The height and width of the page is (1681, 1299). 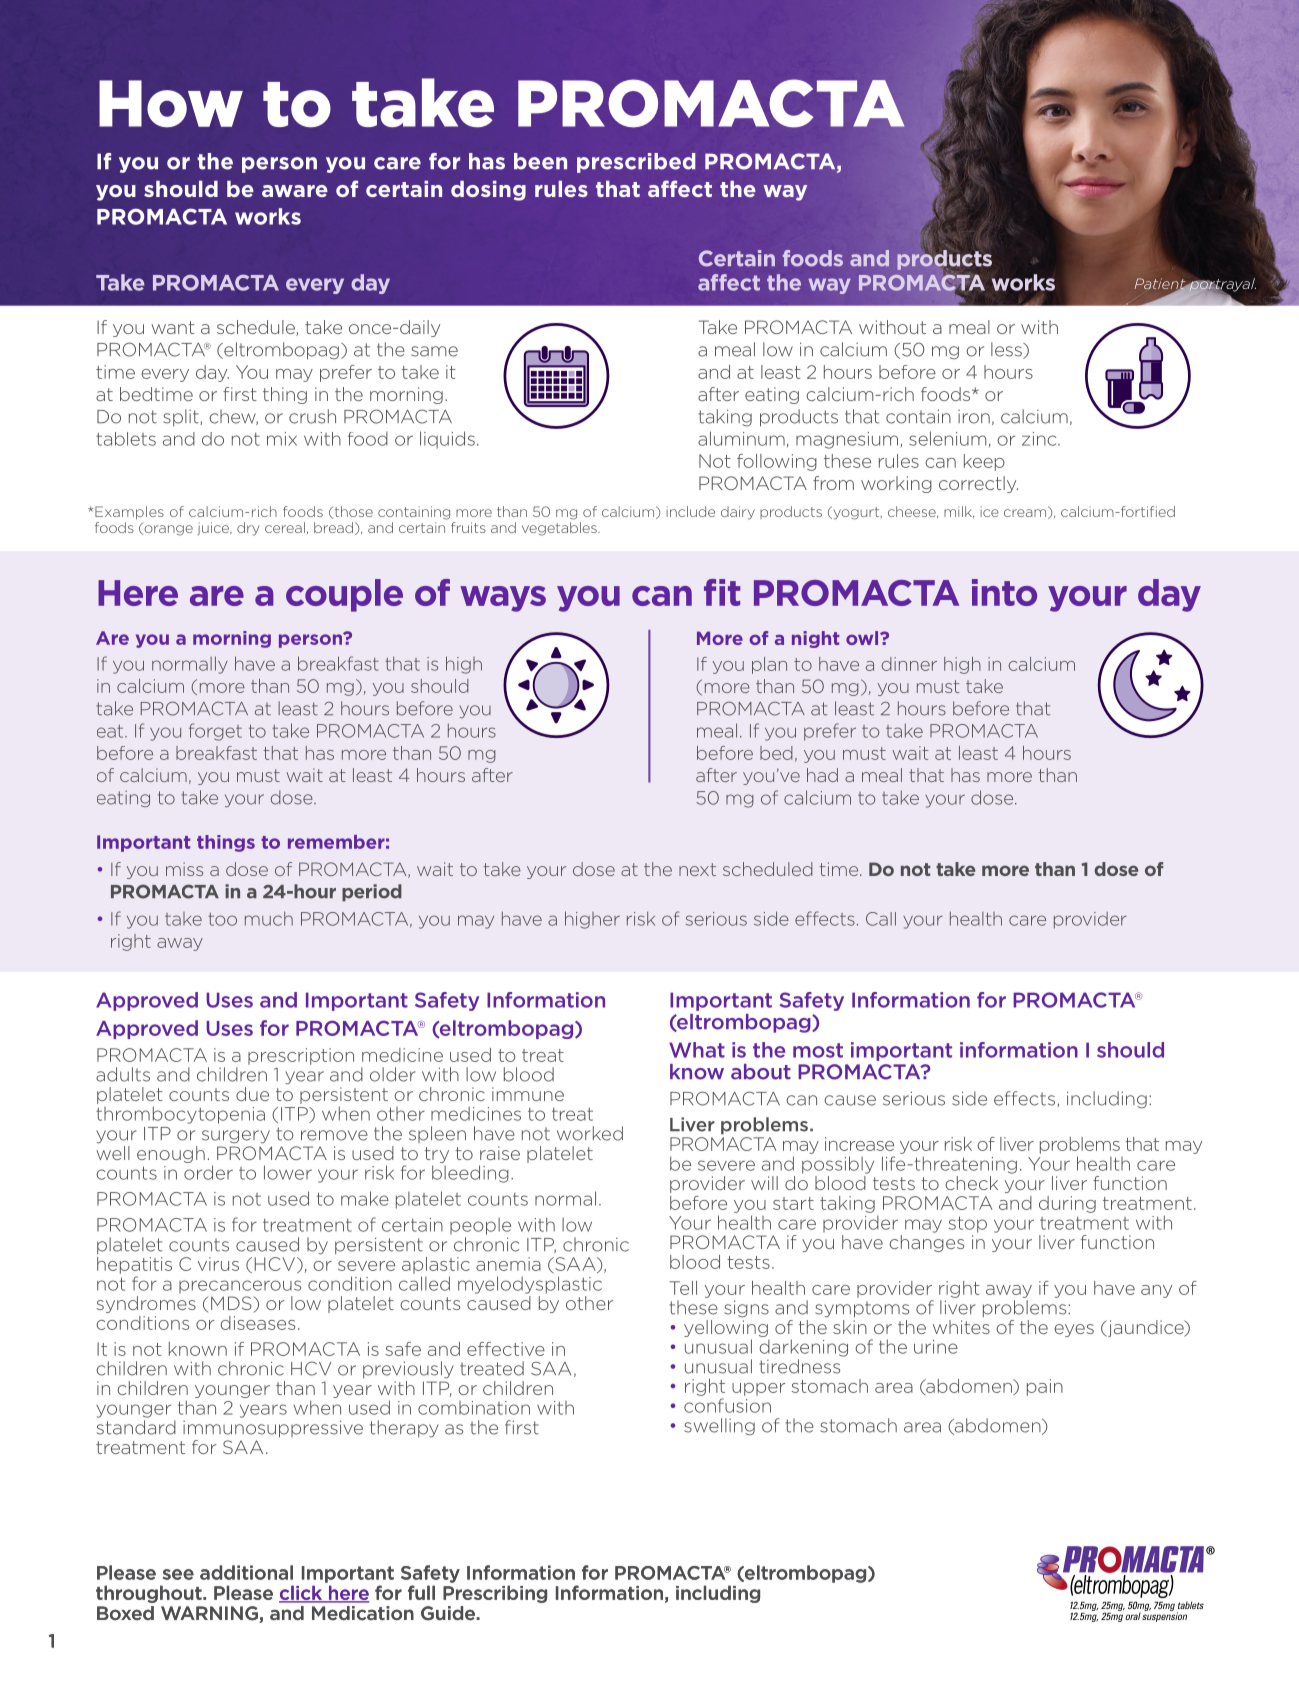 I want to click on aware, so click(x=295, y=191).
